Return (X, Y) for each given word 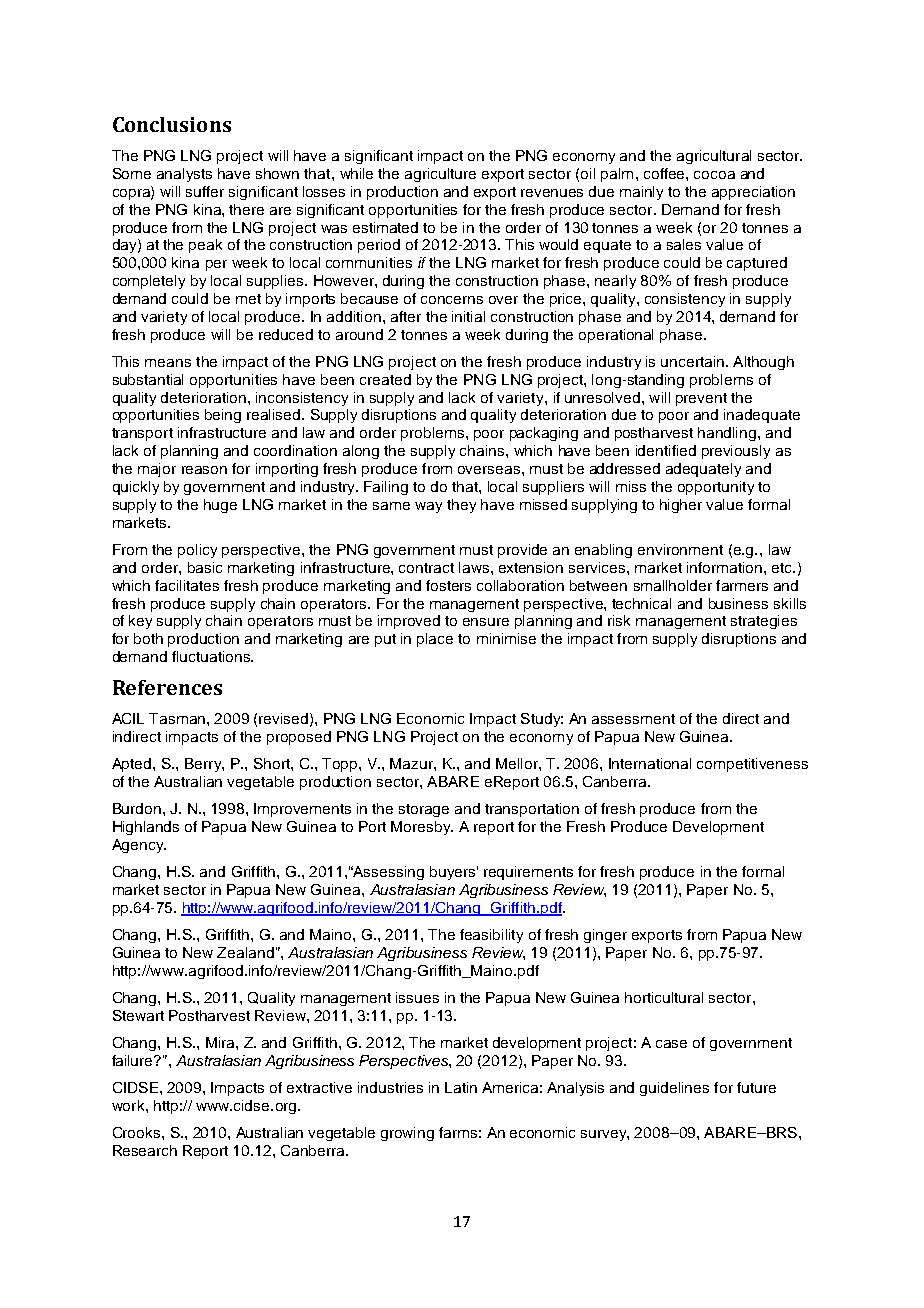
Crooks (138, 1132)
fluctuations (212, 656)
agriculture (440, 175)
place (435, 640)
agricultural (714, 157)
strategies (764, 622)
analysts (184, 175)
